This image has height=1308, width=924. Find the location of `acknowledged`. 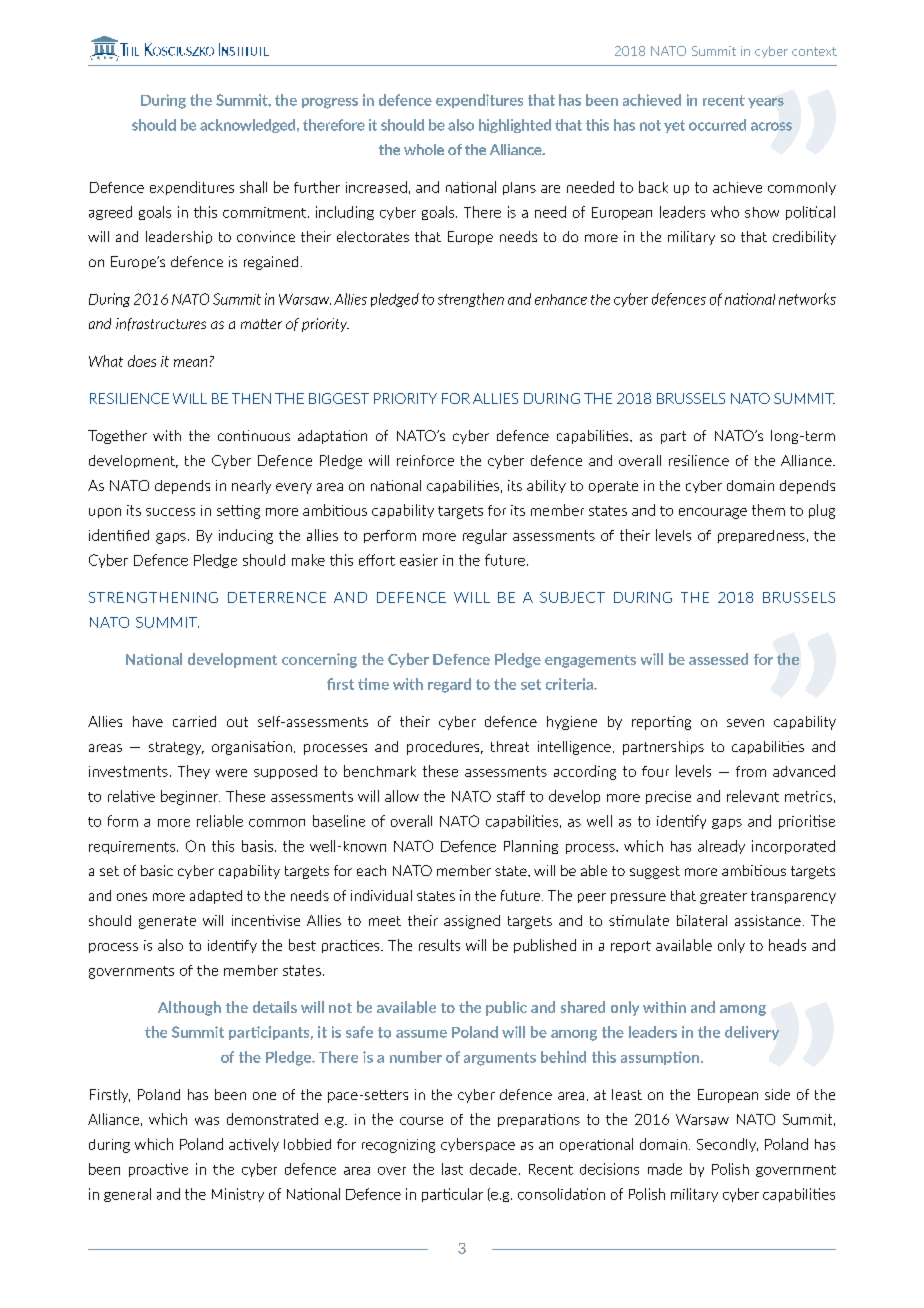

acknowledged is located at coordinates (249, 126).
